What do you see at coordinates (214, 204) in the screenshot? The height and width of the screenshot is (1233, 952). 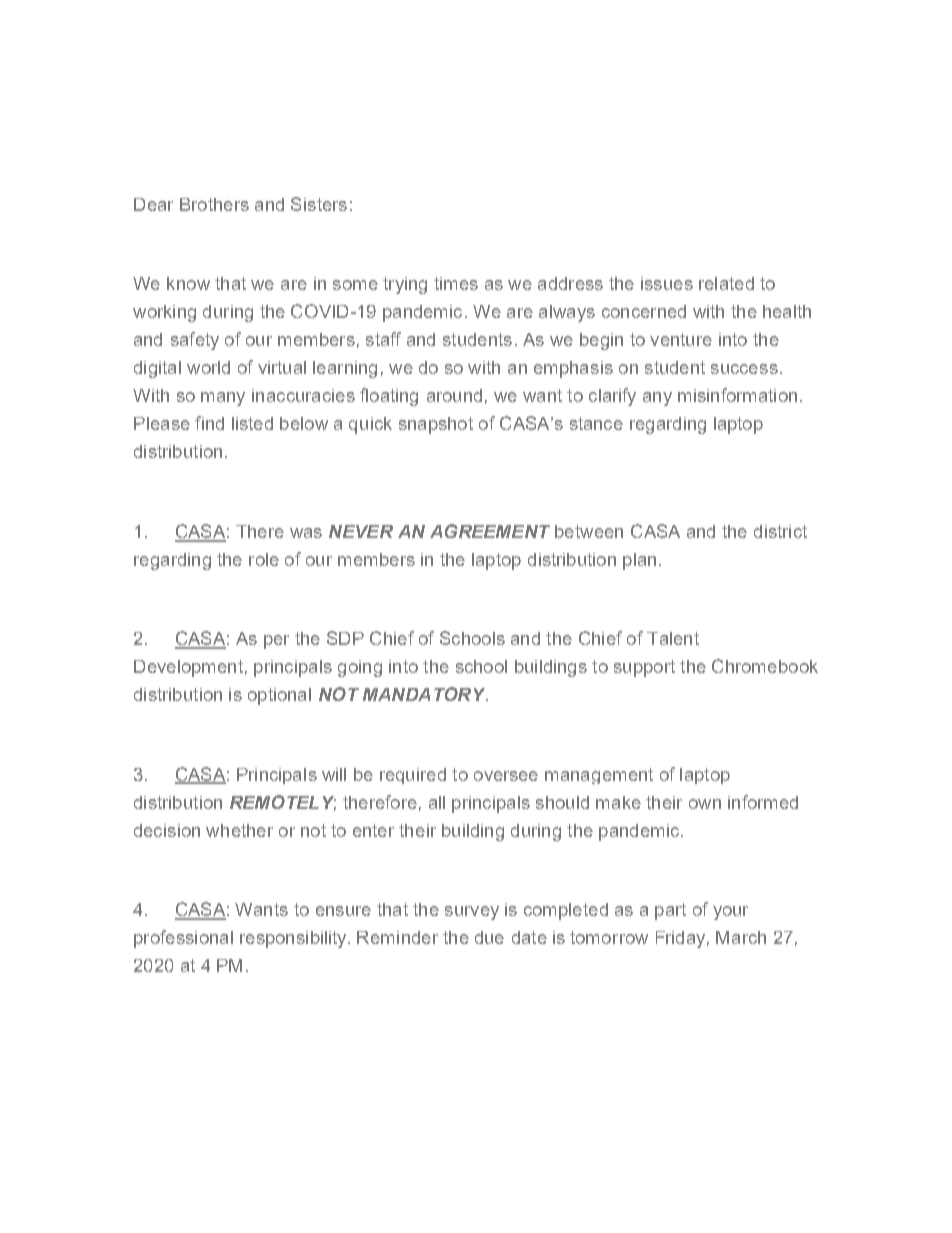 I see `Brothers` at bounding box center [214, 204].
